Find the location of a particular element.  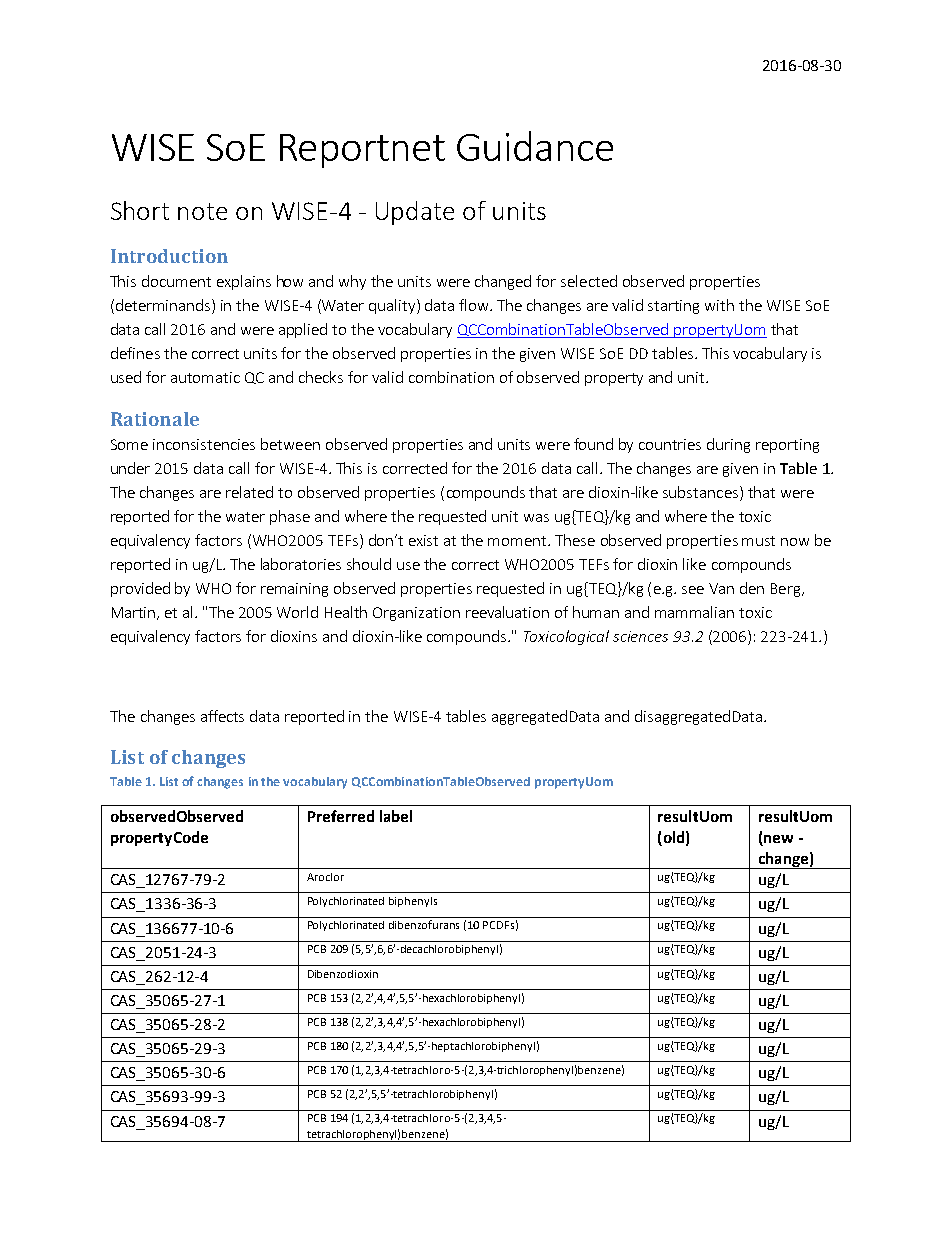

affects is located at coordinates (222, 716).
